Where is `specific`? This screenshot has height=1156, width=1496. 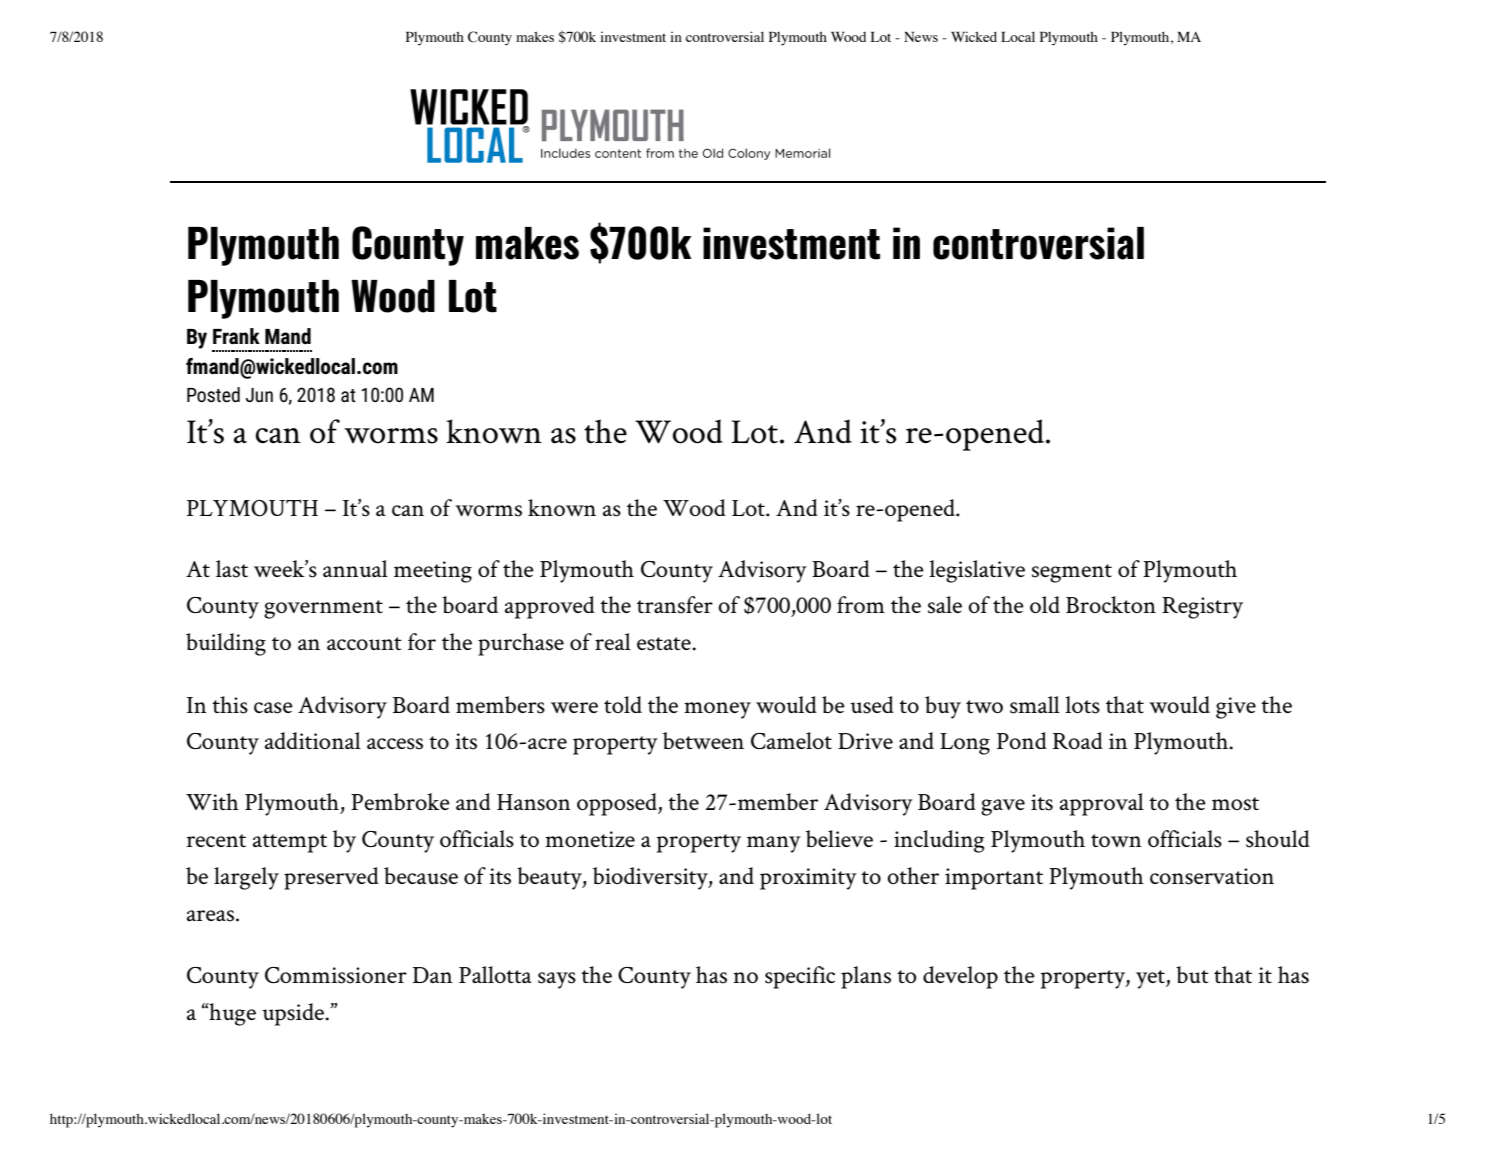
specific is located at coordinates (800, 977).
